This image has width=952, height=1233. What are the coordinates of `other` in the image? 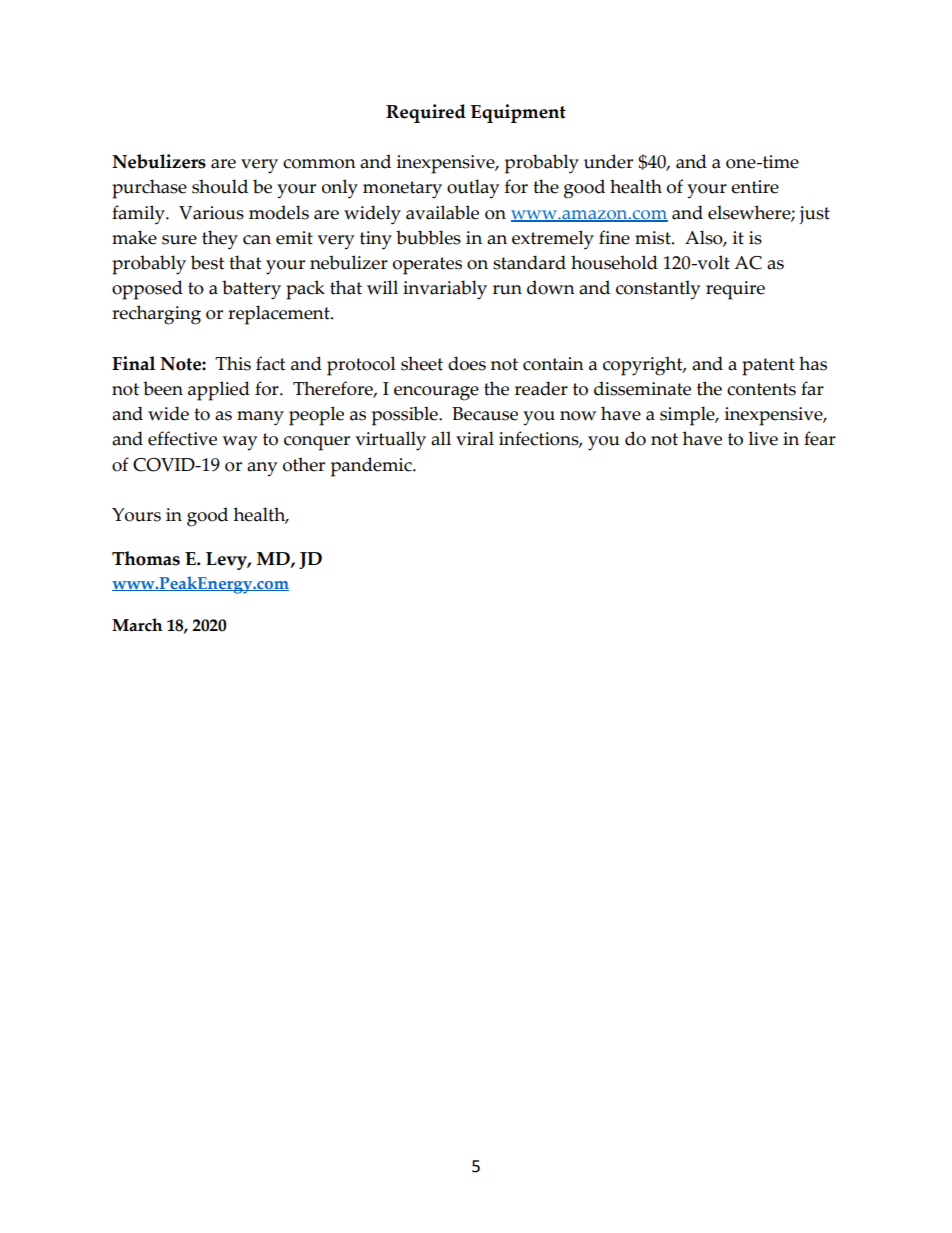 It's located at (304, 464).
